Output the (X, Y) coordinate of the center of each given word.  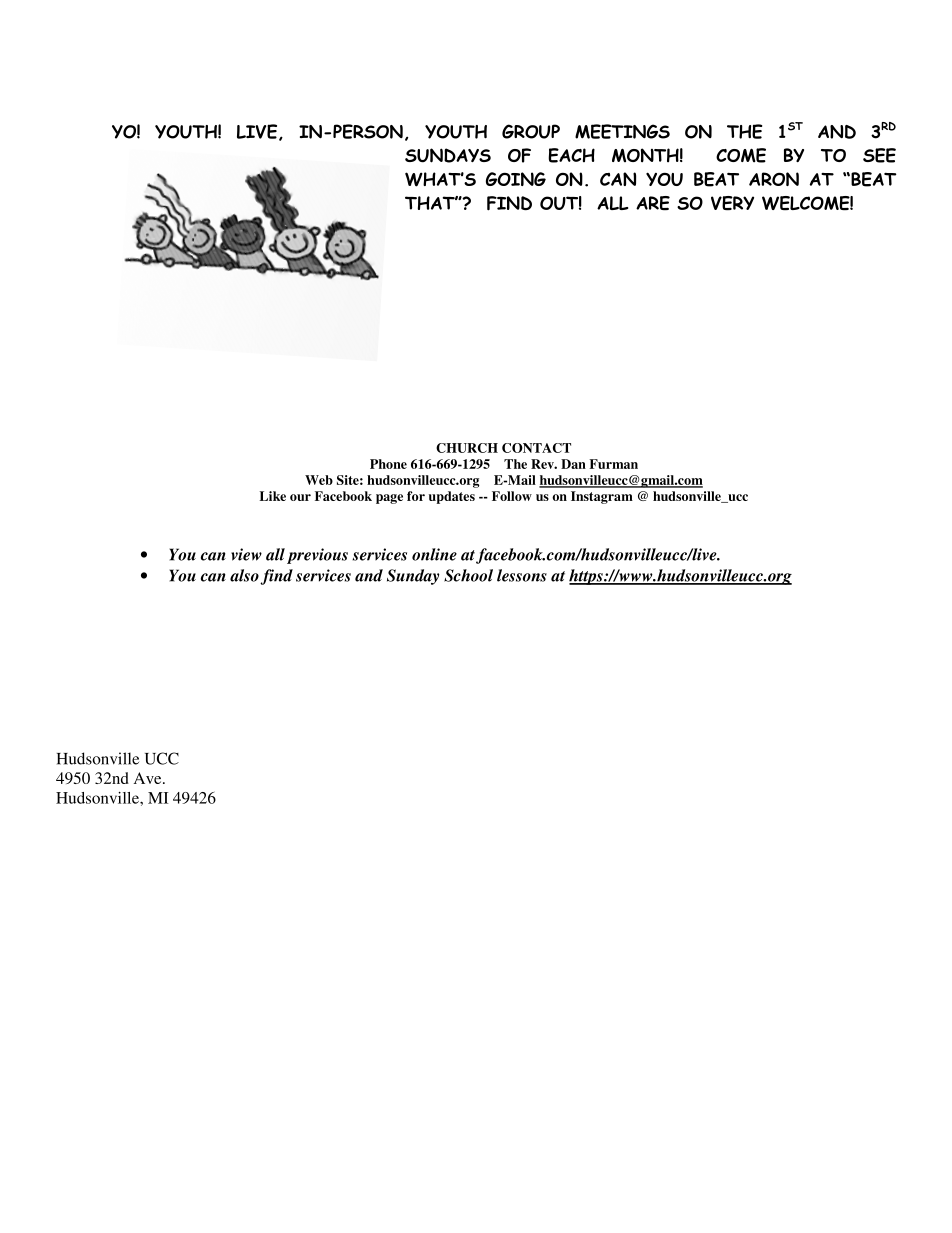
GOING (516, 179)
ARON (774, 179)
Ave (149, 778)
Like (273, 496)
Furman (613, 464)
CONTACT (536, 448)
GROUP (531, 131)
